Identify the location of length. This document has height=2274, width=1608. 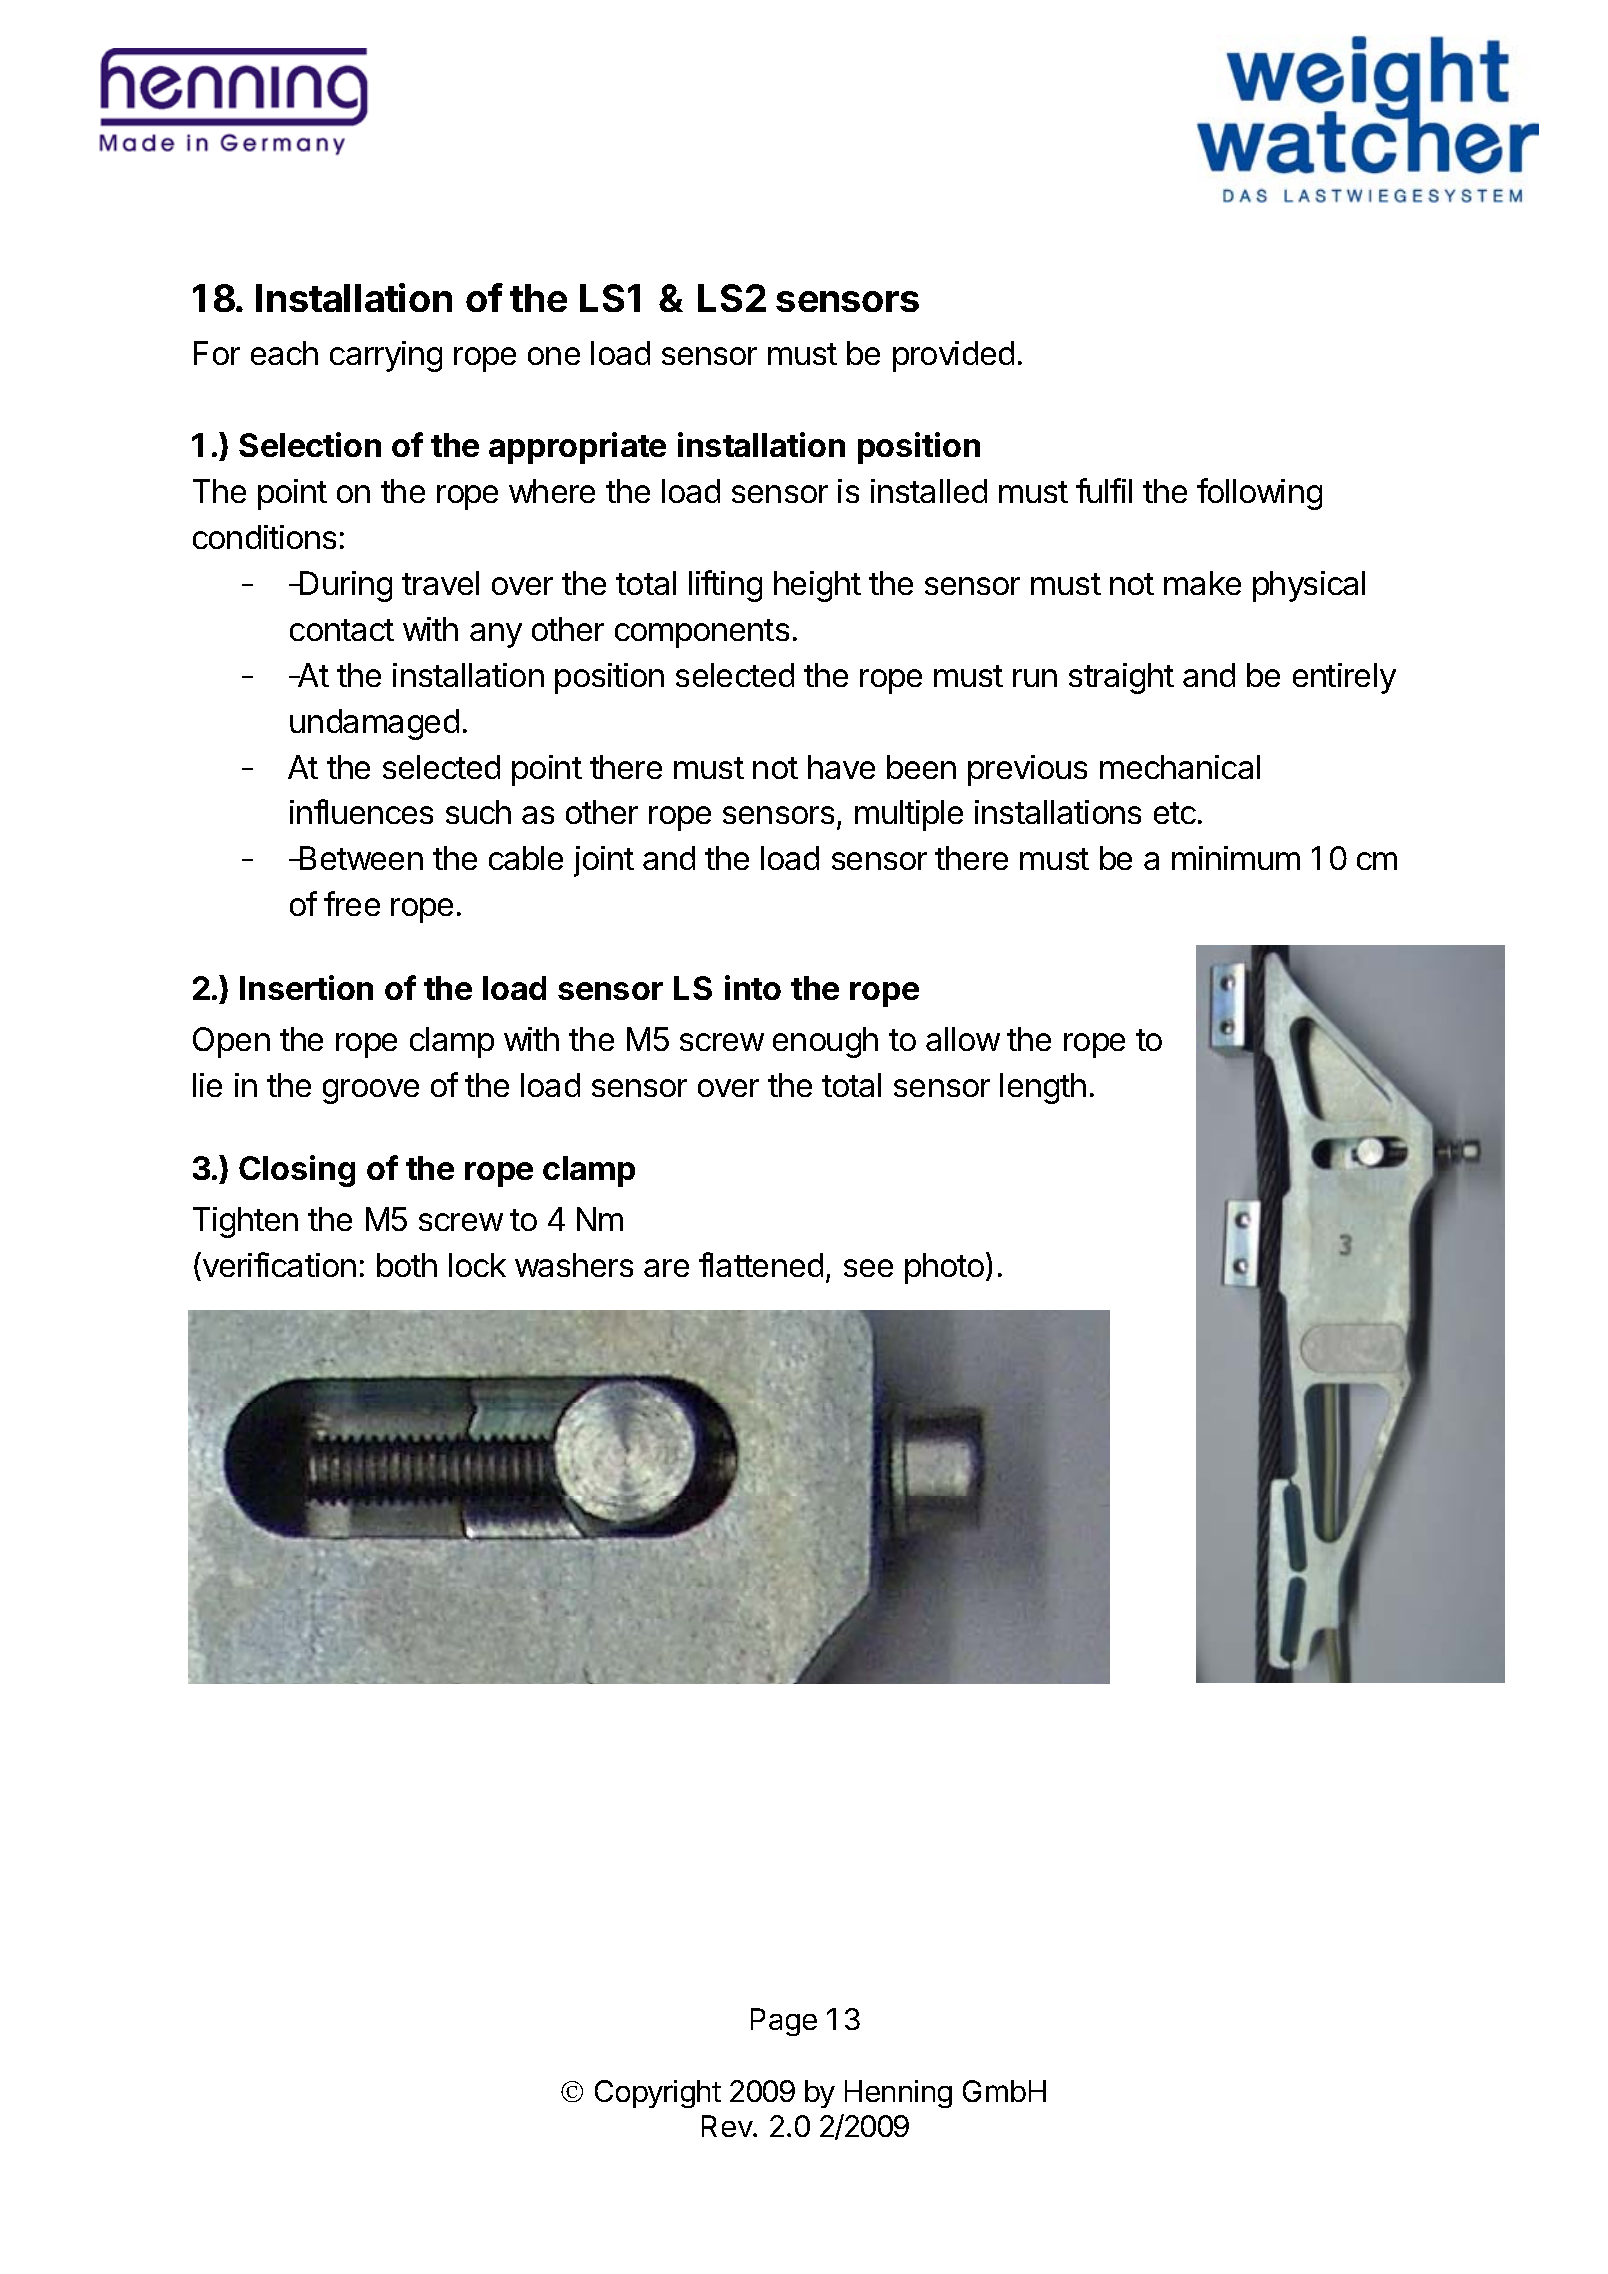
(1043, 1088).
